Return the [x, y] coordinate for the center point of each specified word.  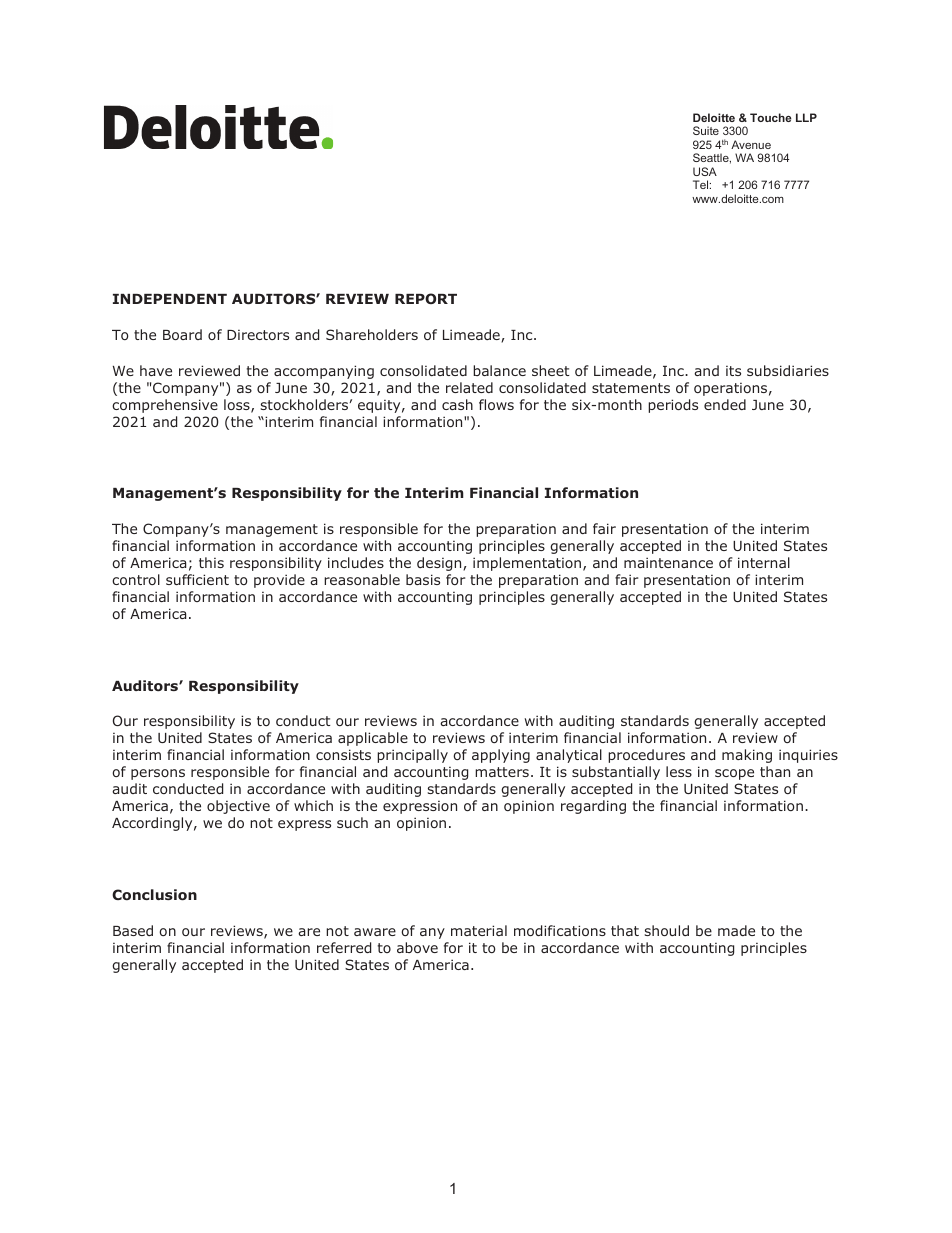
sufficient [197, 579]
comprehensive [165, 406]
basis [423, 579]
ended [725, 404]
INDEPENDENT [170, 299]
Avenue [751, 144]
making [747, 756]
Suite [706, 130]
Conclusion [154, 895]
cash [457, 404]
